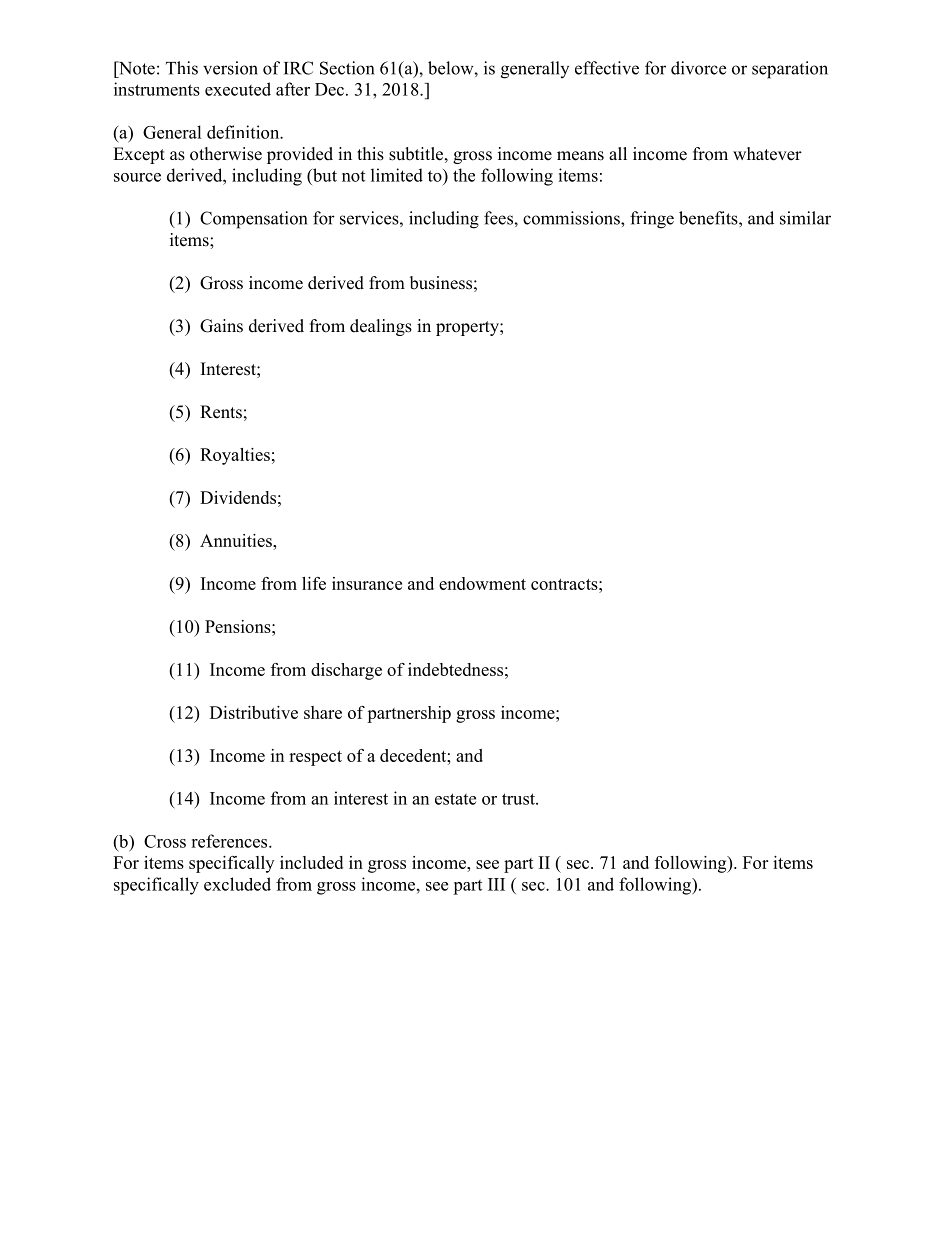 The width and height of the screenshot is (952, 1233). Describe the element at coordinates (347, 68) in the screenshot. I see `Section` at that location.
